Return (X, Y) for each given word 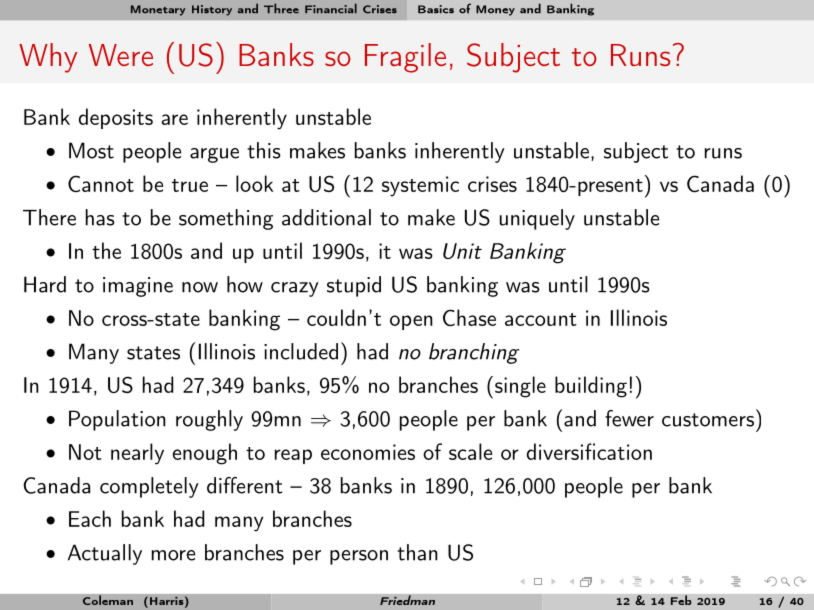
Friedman (407, 600)
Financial (331, 8)
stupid (354, 286)
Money (495, 10)
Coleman (107, 600)
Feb (681, 600)
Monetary (158, 10)
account (541, 319)
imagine (138, 287)
